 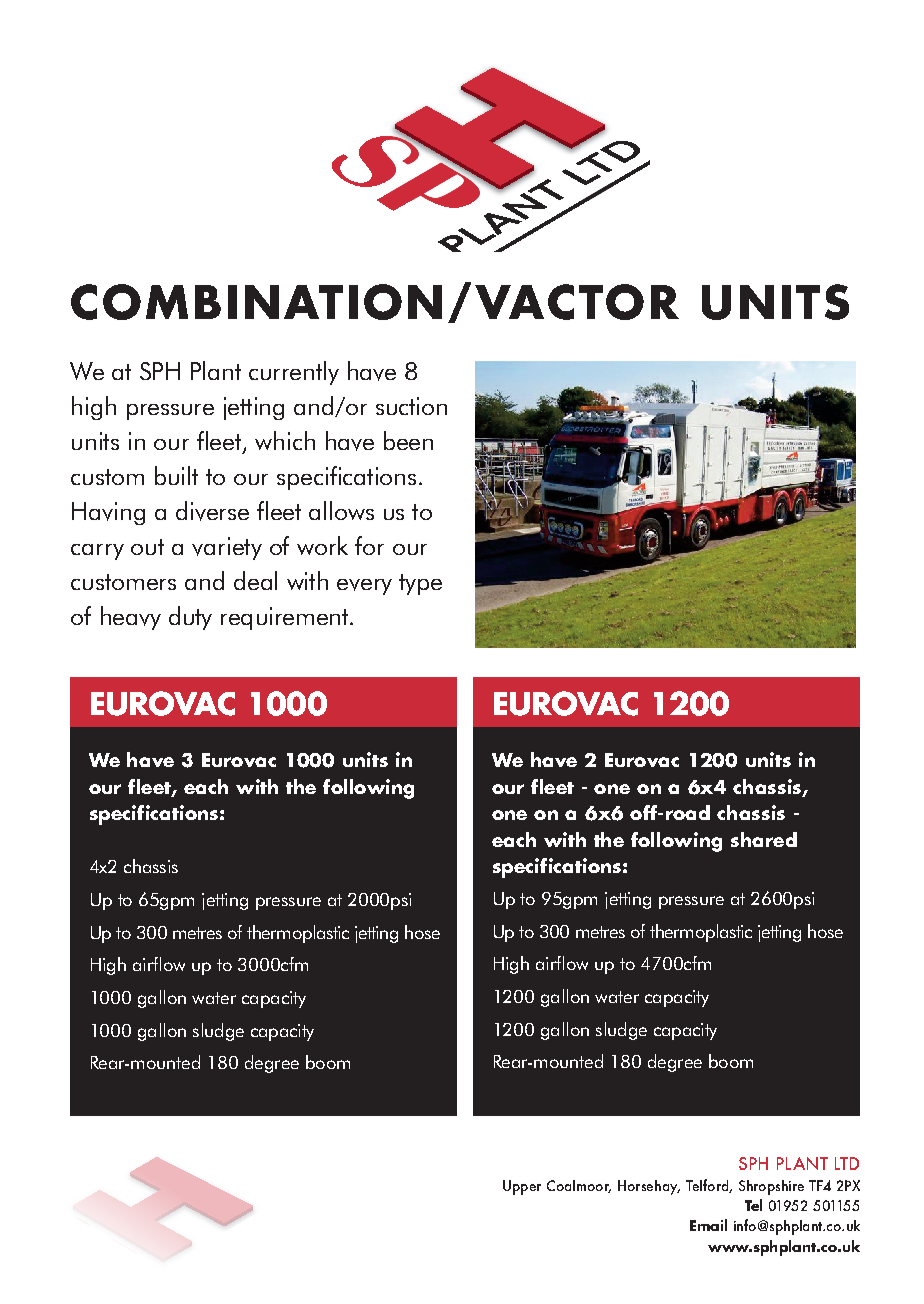 I want to click on duty, so click(x=190, y=618).
